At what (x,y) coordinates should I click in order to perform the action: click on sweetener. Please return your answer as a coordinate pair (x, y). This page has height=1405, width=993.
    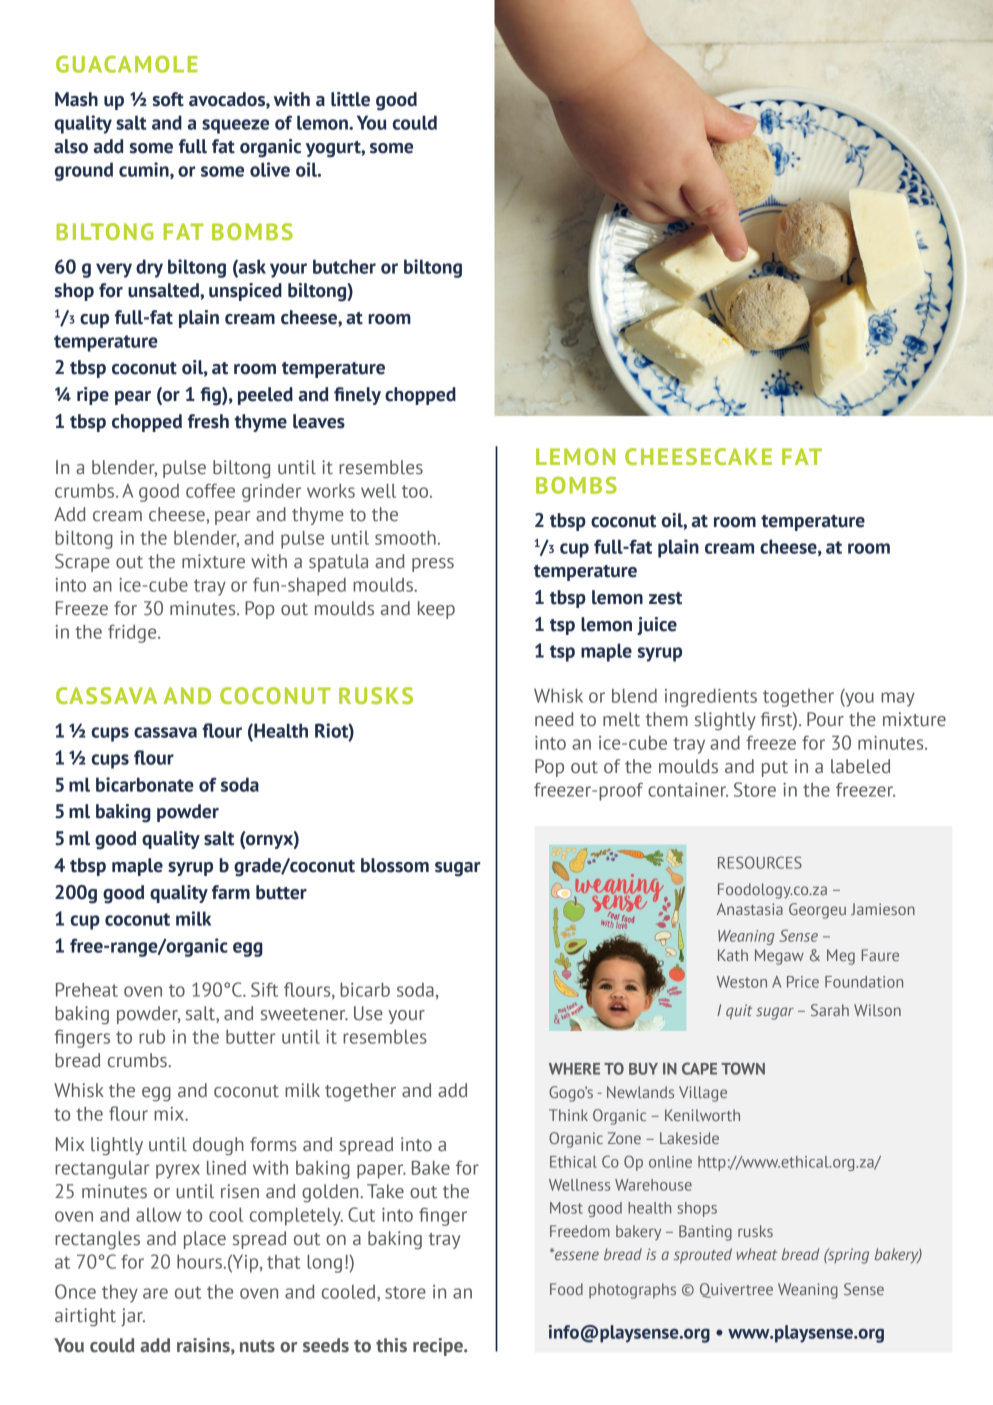
    Looking at the image, I should click on (304, 1014).
